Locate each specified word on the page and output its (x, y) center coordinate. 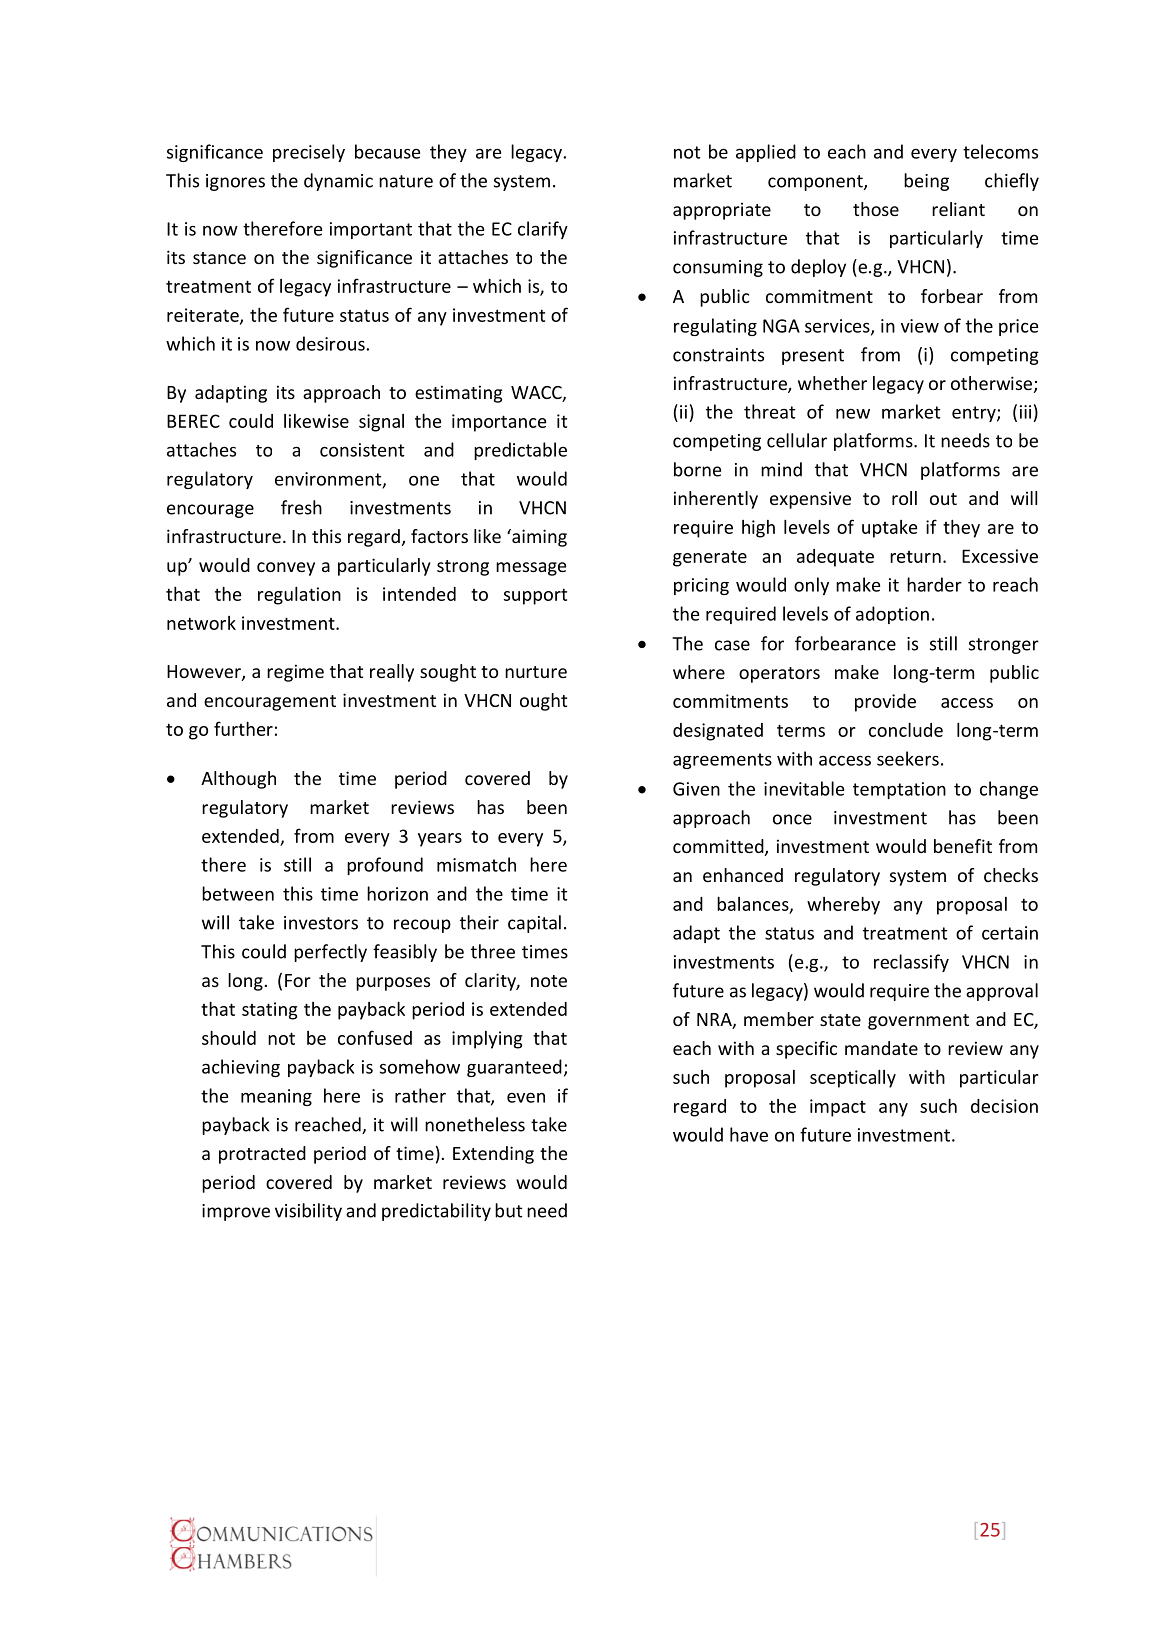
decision (1004, 1106)
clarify (543, 230)
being (926, 182)
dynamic (338, 182)
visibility (308, 1212)
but (508, 1210)
